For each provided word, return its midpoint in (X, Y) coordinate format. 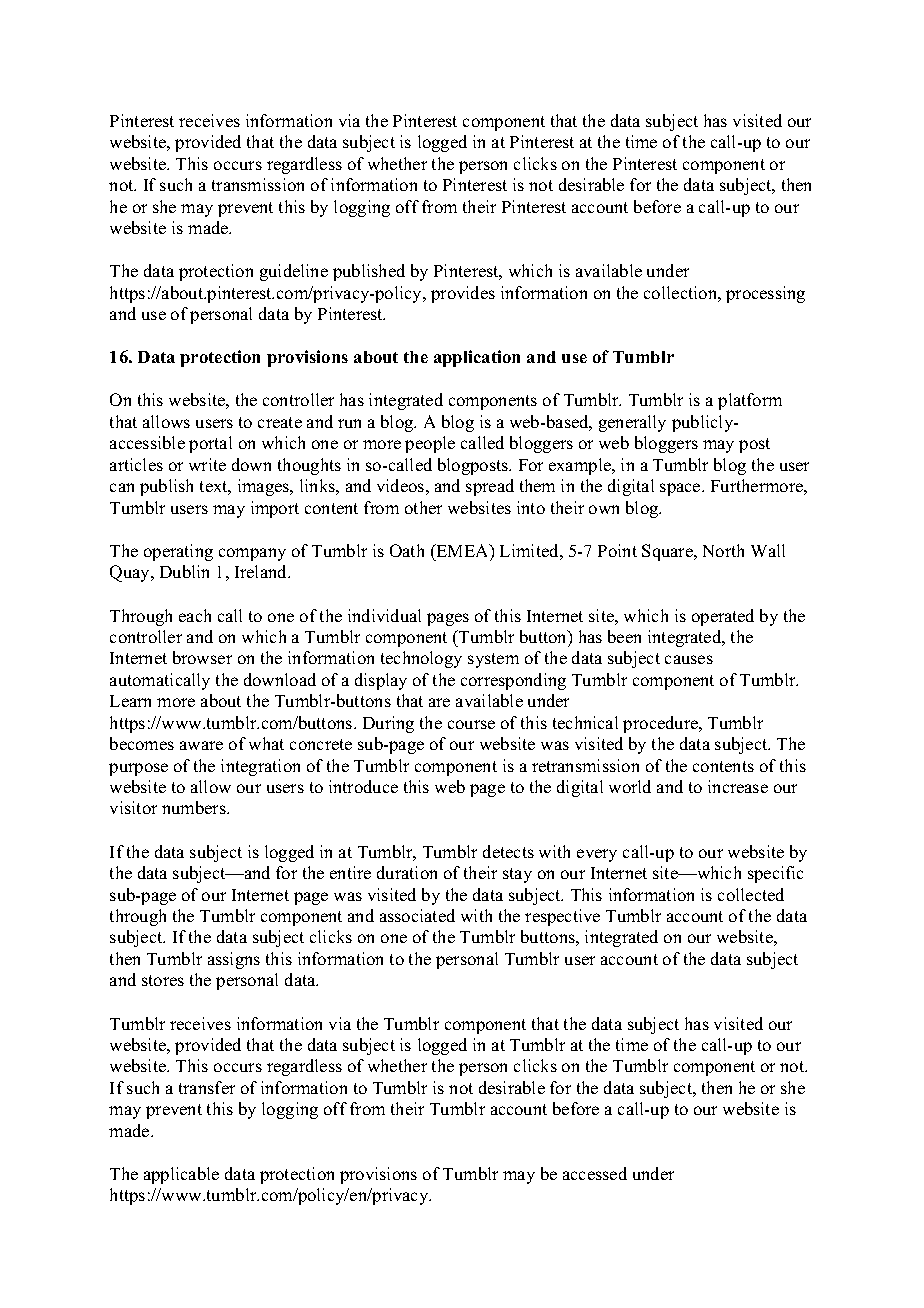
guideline (294, 272)
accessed (595, 1173)
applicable (181, 1175)
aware (201, 745)
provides (463, 294)
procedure (662, 724)
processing (765, 294)
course (471, 724)
